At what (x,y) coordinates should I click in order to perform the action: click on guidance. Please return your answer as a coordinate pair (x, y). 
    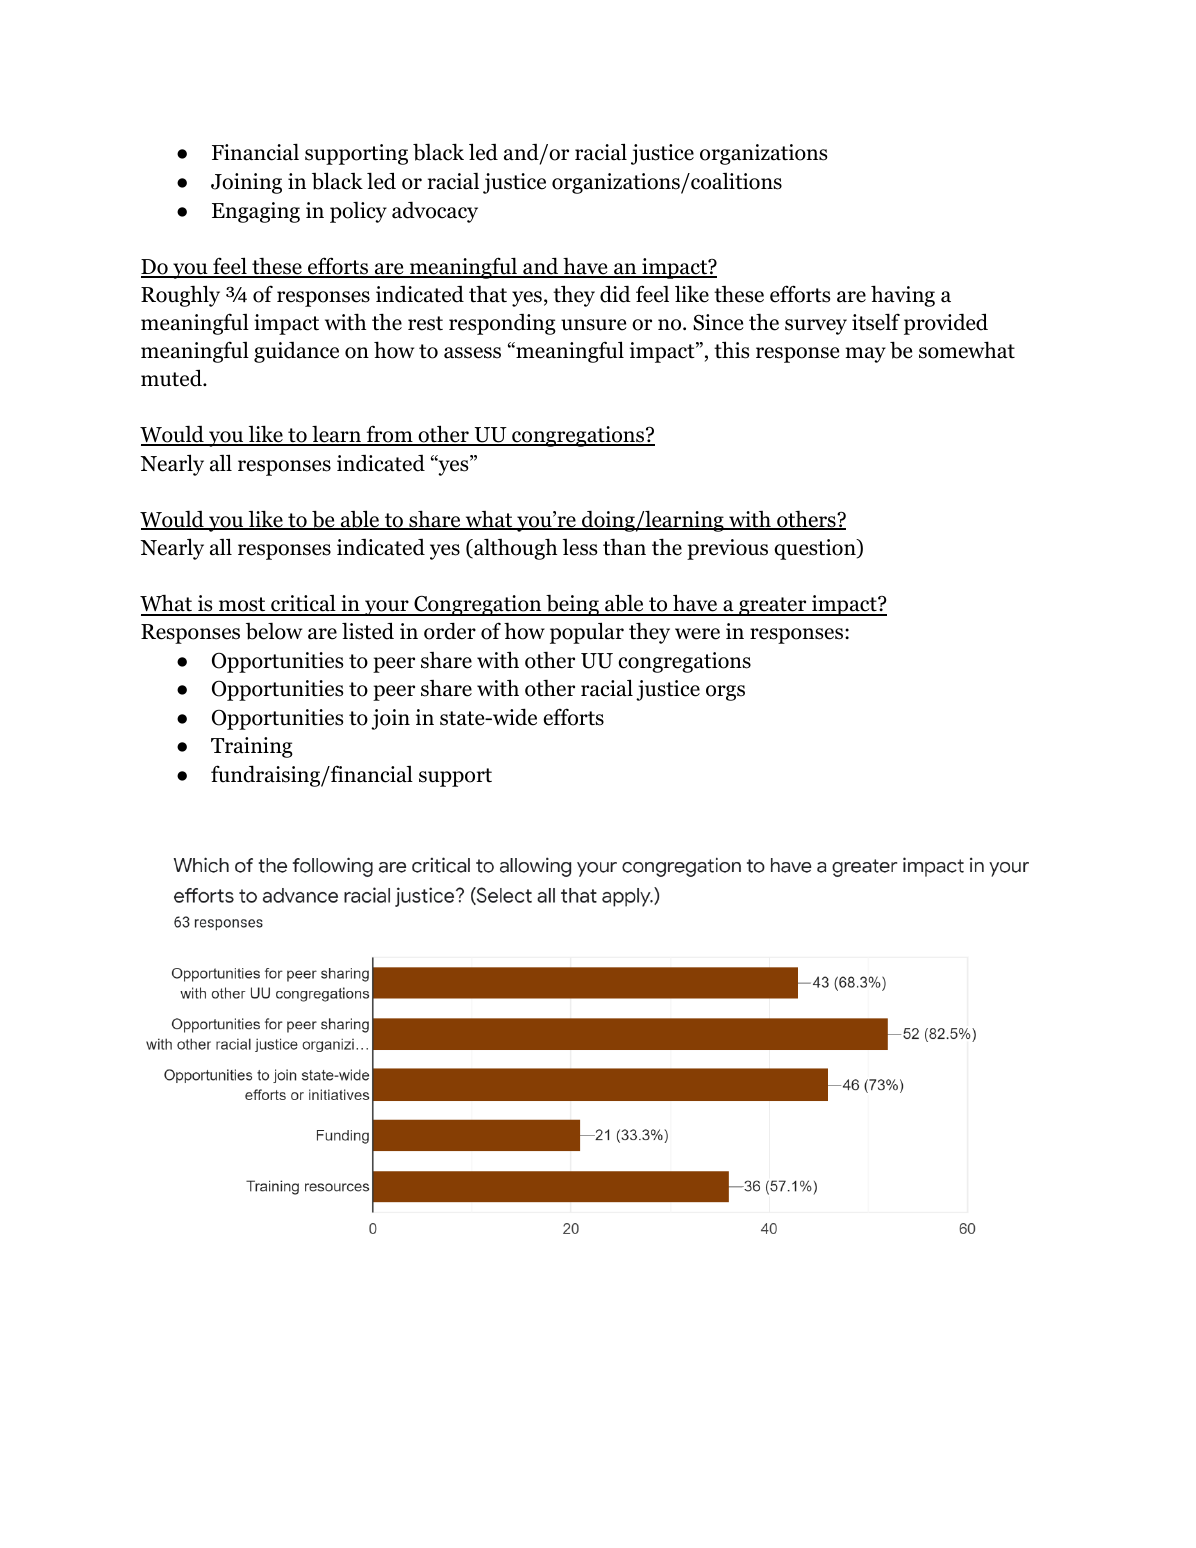
    Looking at the image, I should click on (296, 352).
